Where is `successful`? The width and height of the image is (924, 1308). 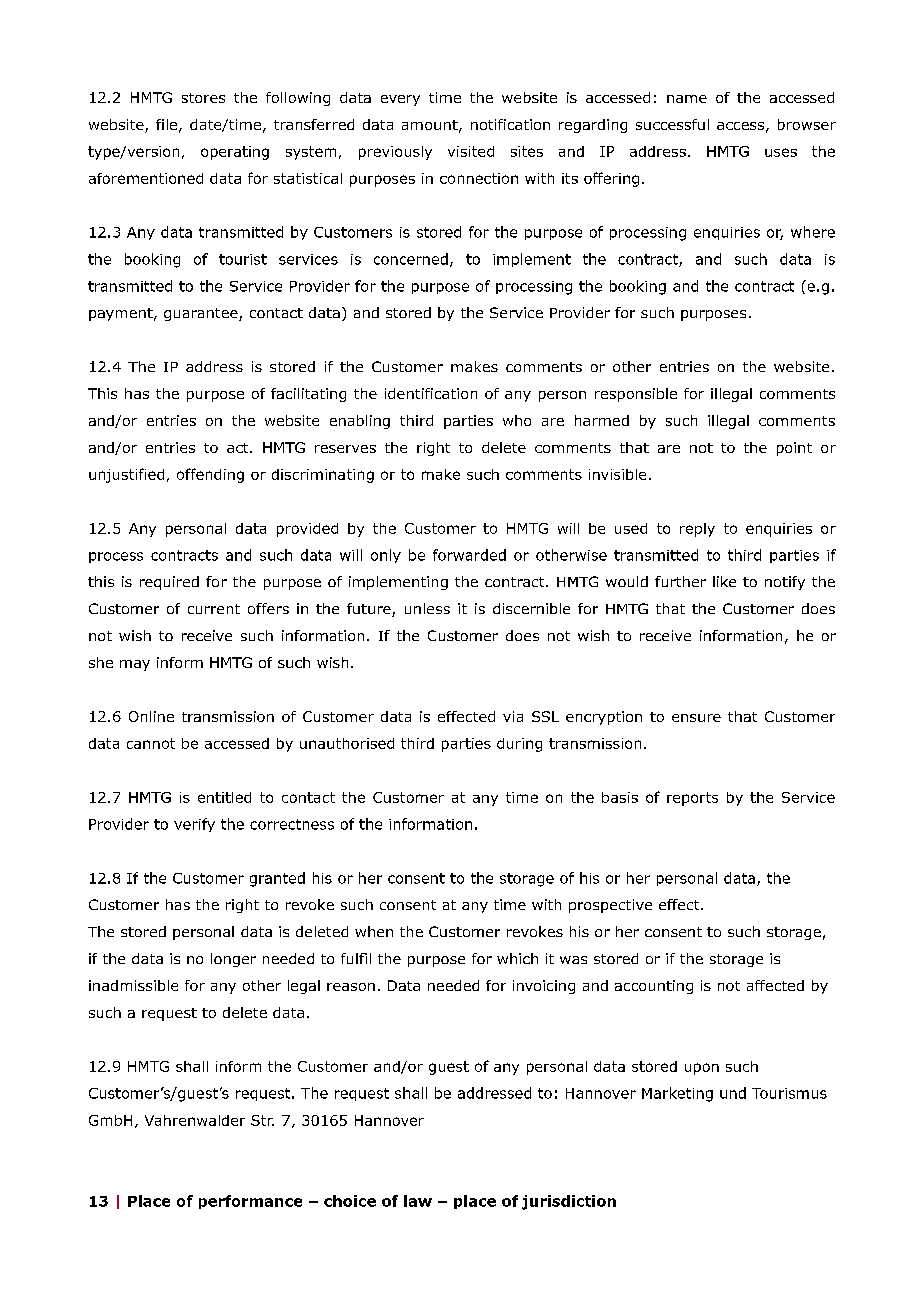
successful is located at coordinates (672, 124).
